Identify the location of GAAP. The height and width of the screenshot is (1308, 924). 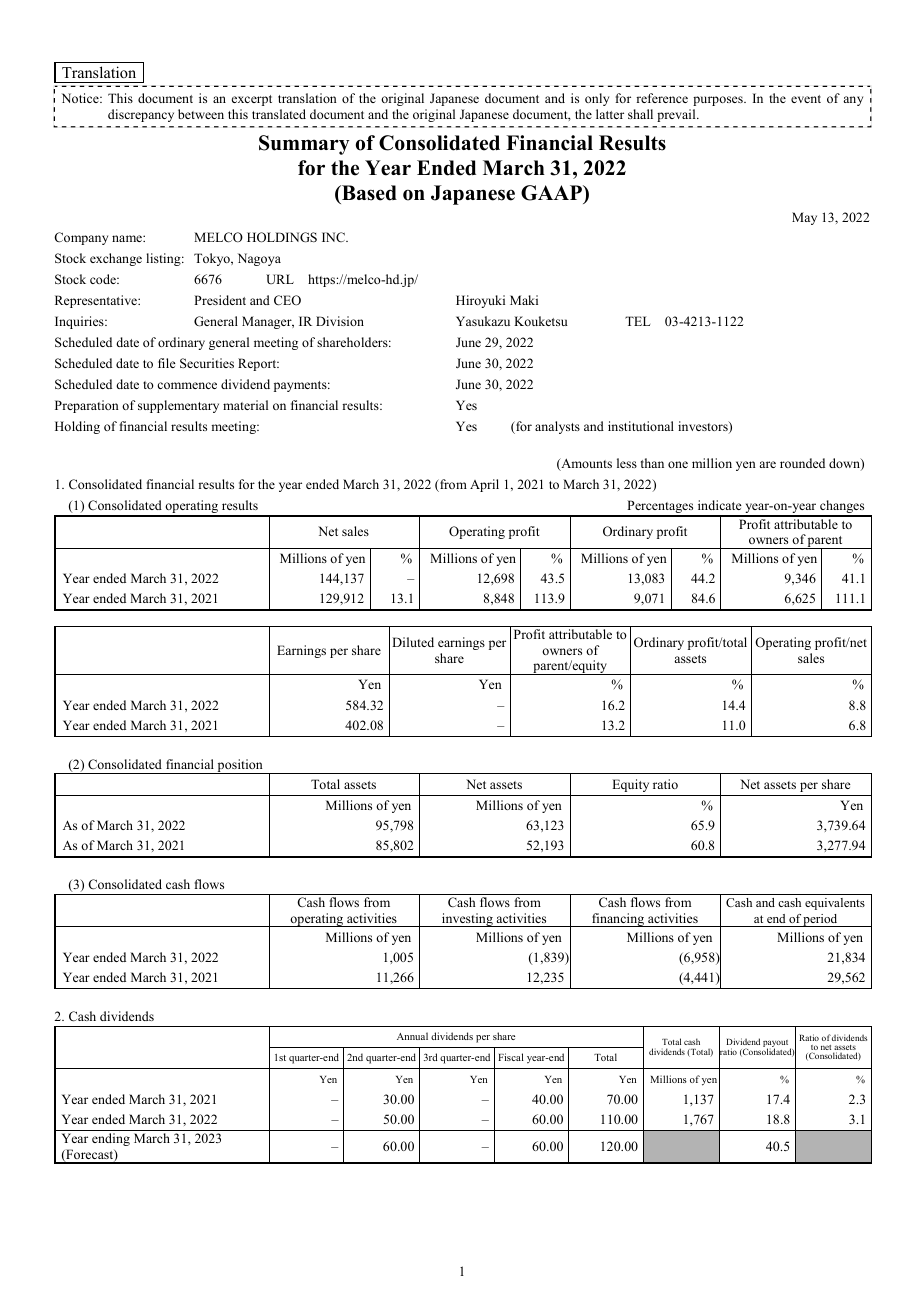
(552, 193).
